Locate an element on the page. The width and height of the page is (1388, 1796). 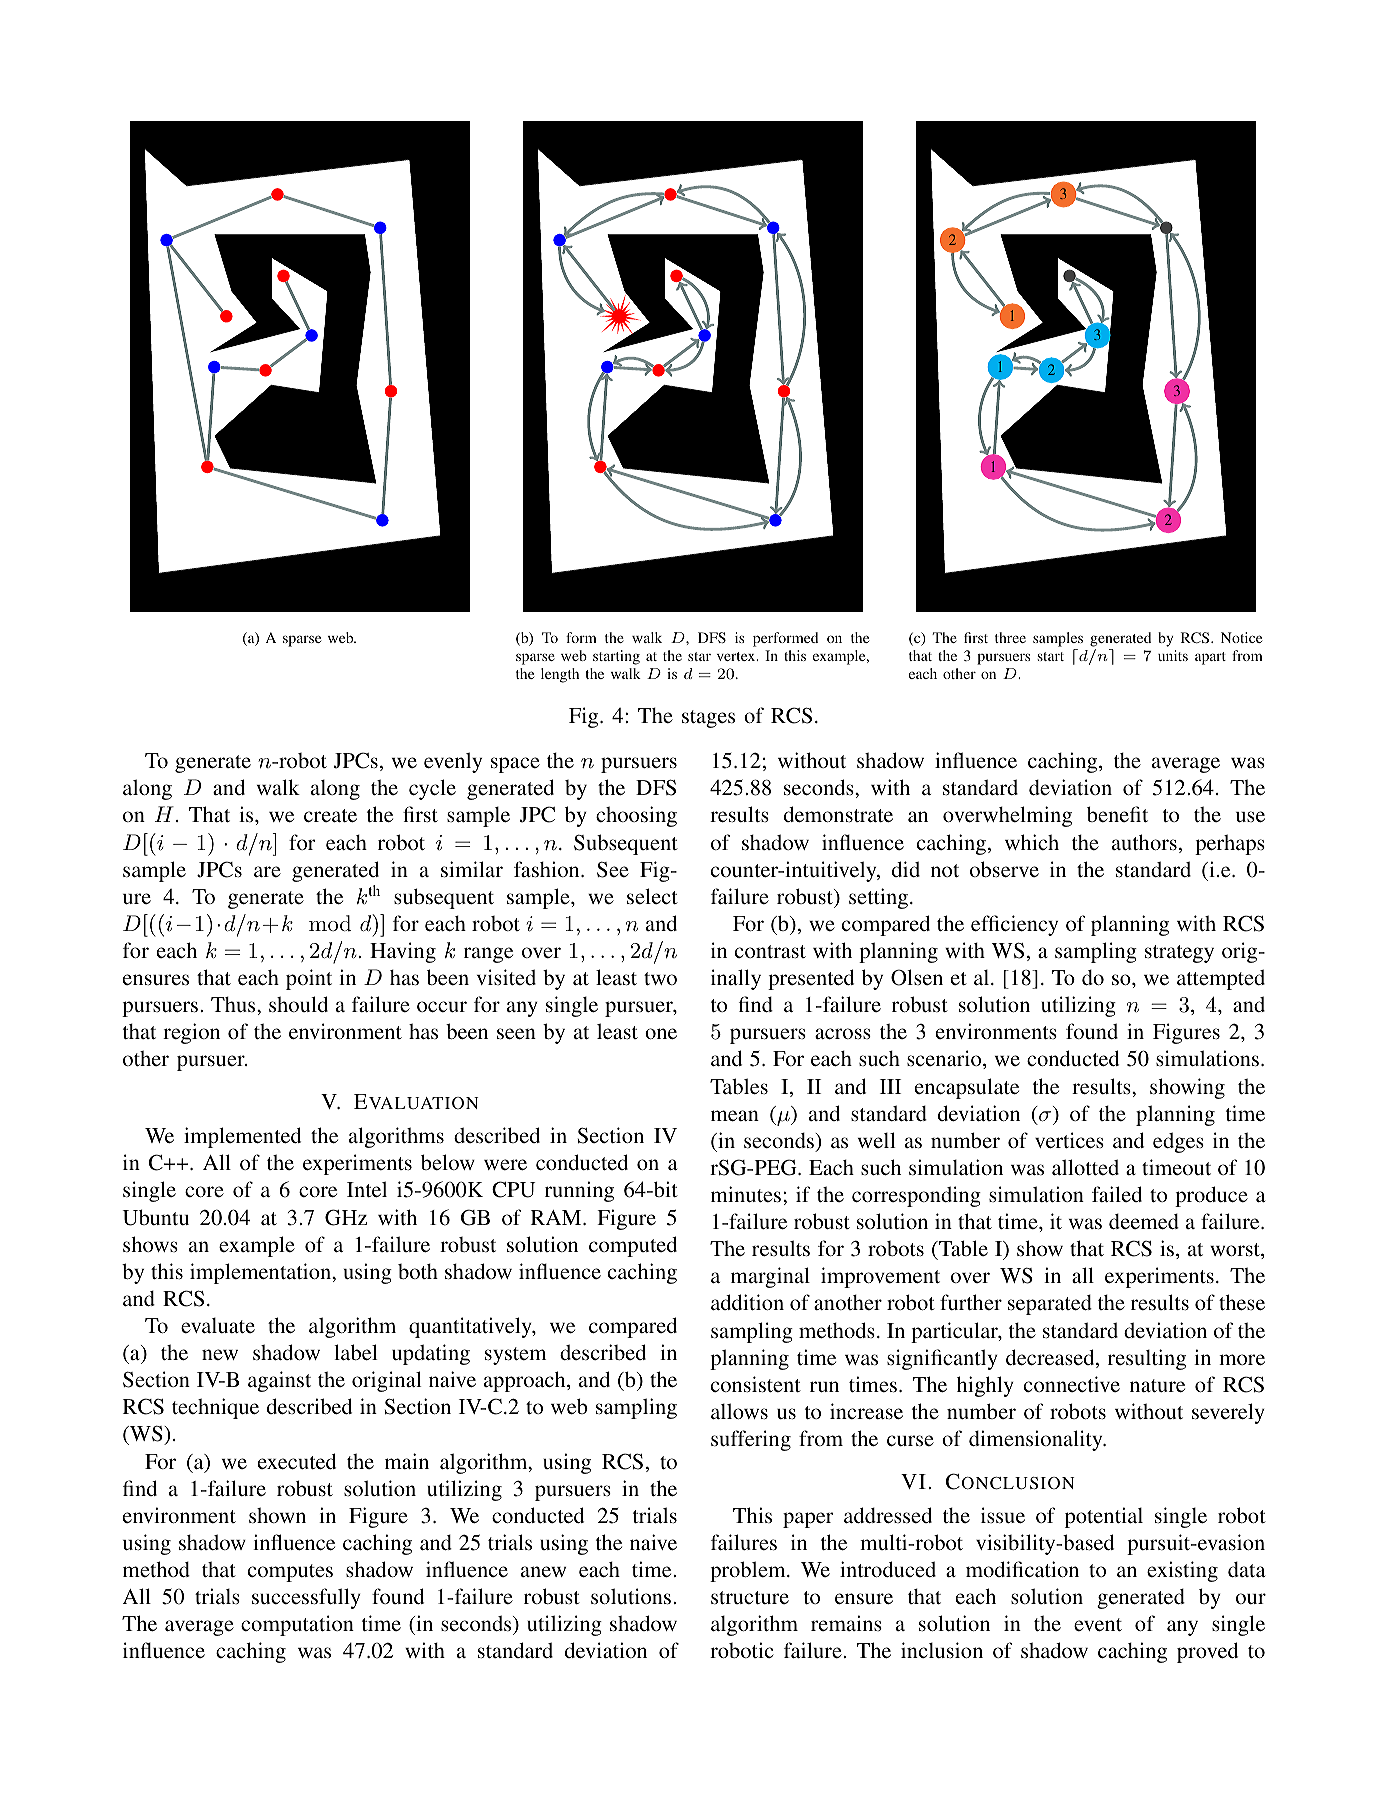
evenly is located at coordinates (453, 762).
